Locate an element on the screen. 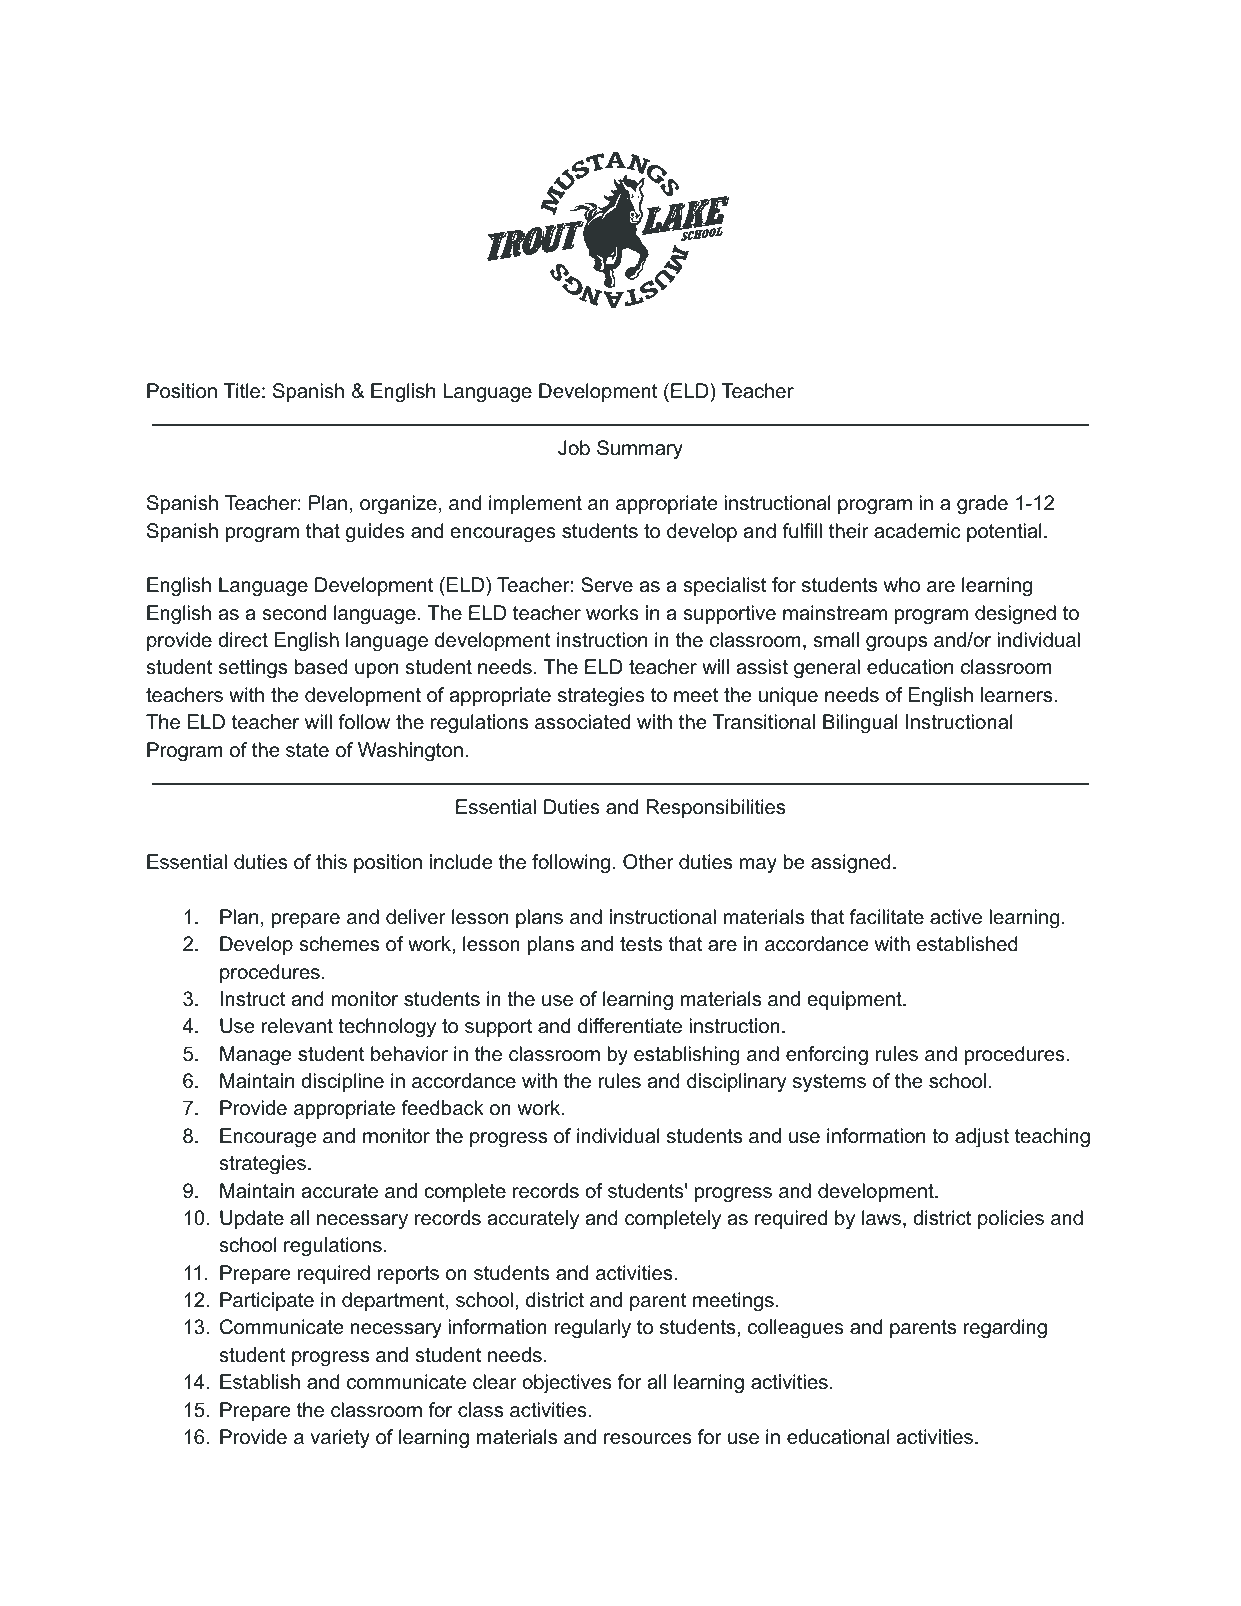 This screenshot has width=1241, height=1606. variety is located at coordinates (340, 1439).
